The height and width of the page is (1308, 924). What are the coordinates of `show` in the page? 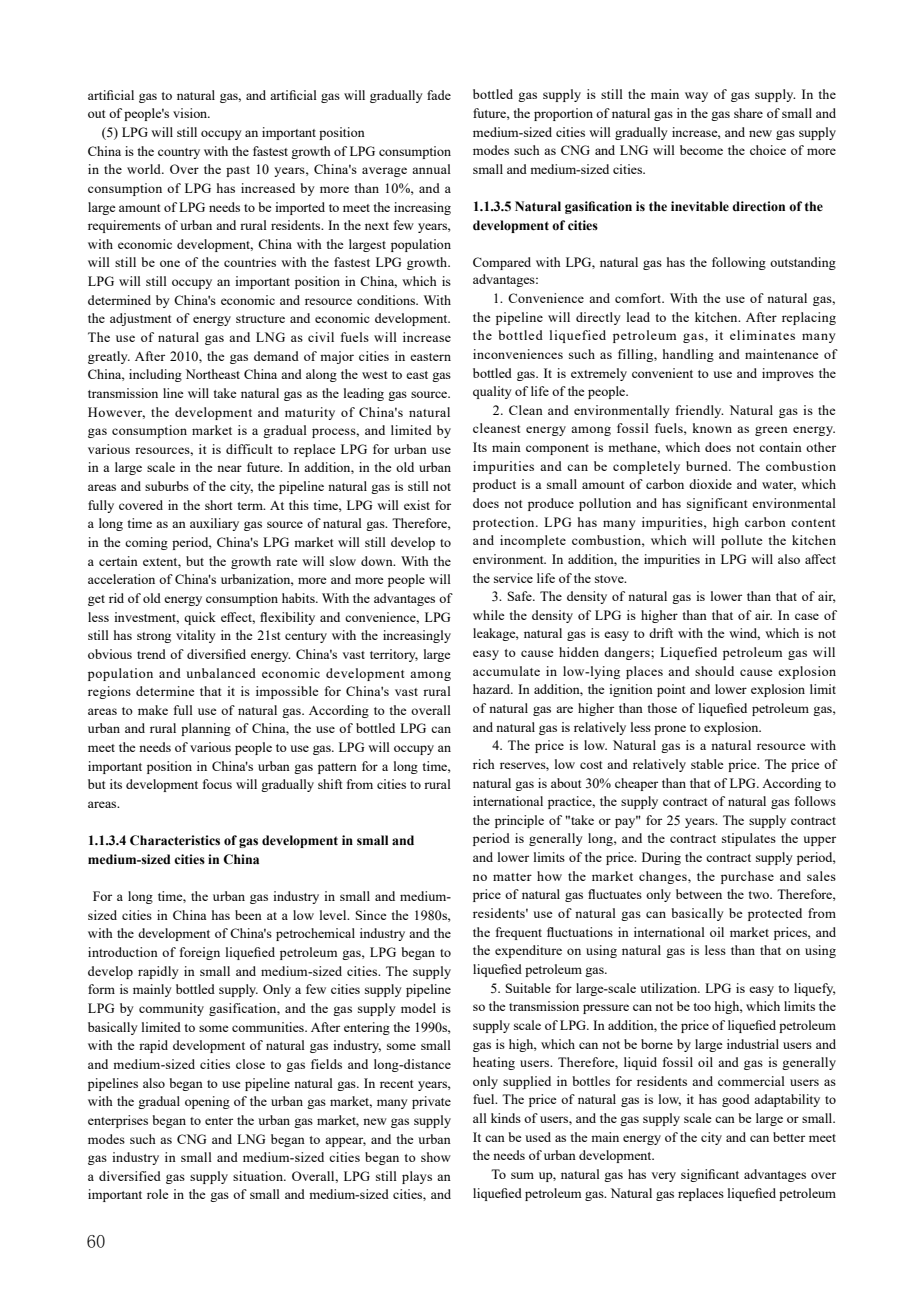 It's located at (436, 1157).
